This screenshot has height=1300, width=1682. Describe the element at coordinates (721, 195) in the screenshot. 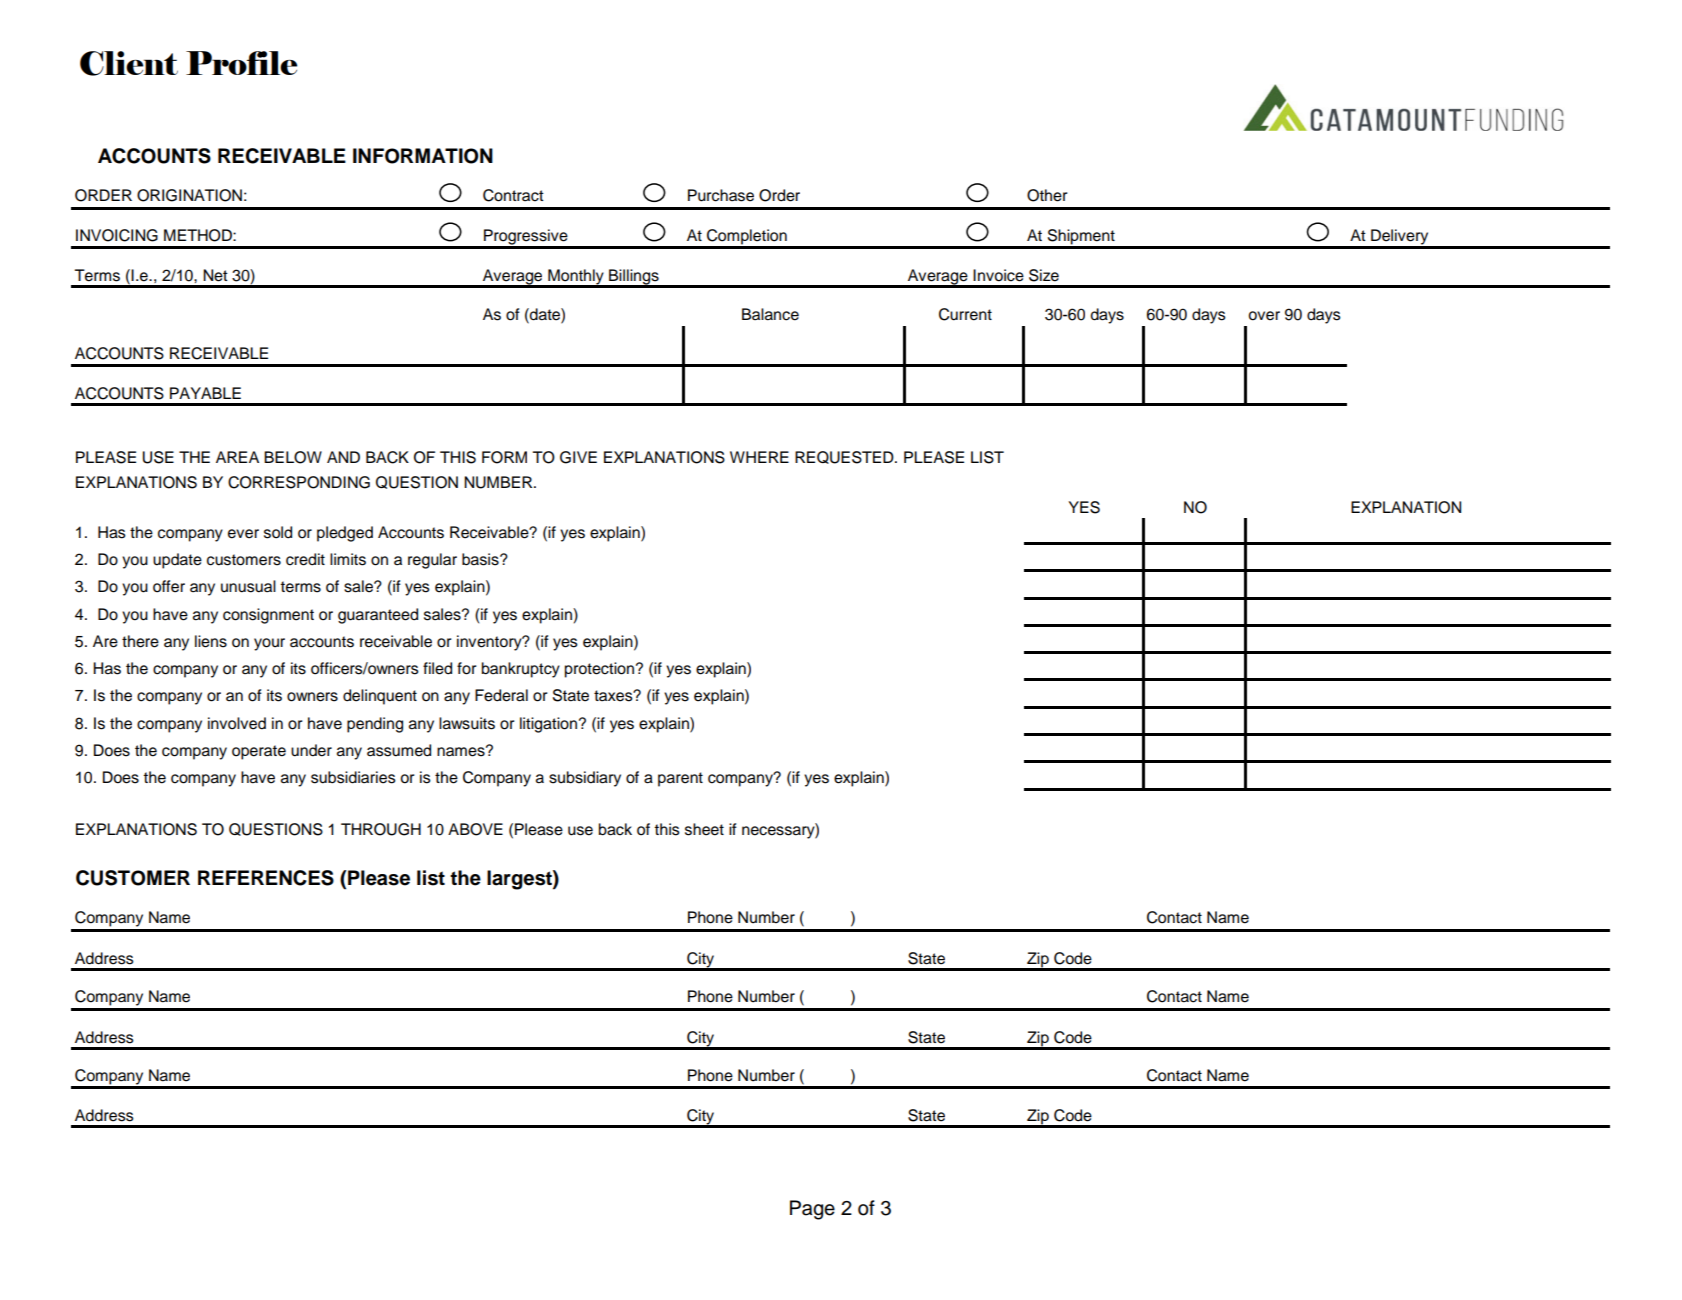

I see `Purchase` at that location.
